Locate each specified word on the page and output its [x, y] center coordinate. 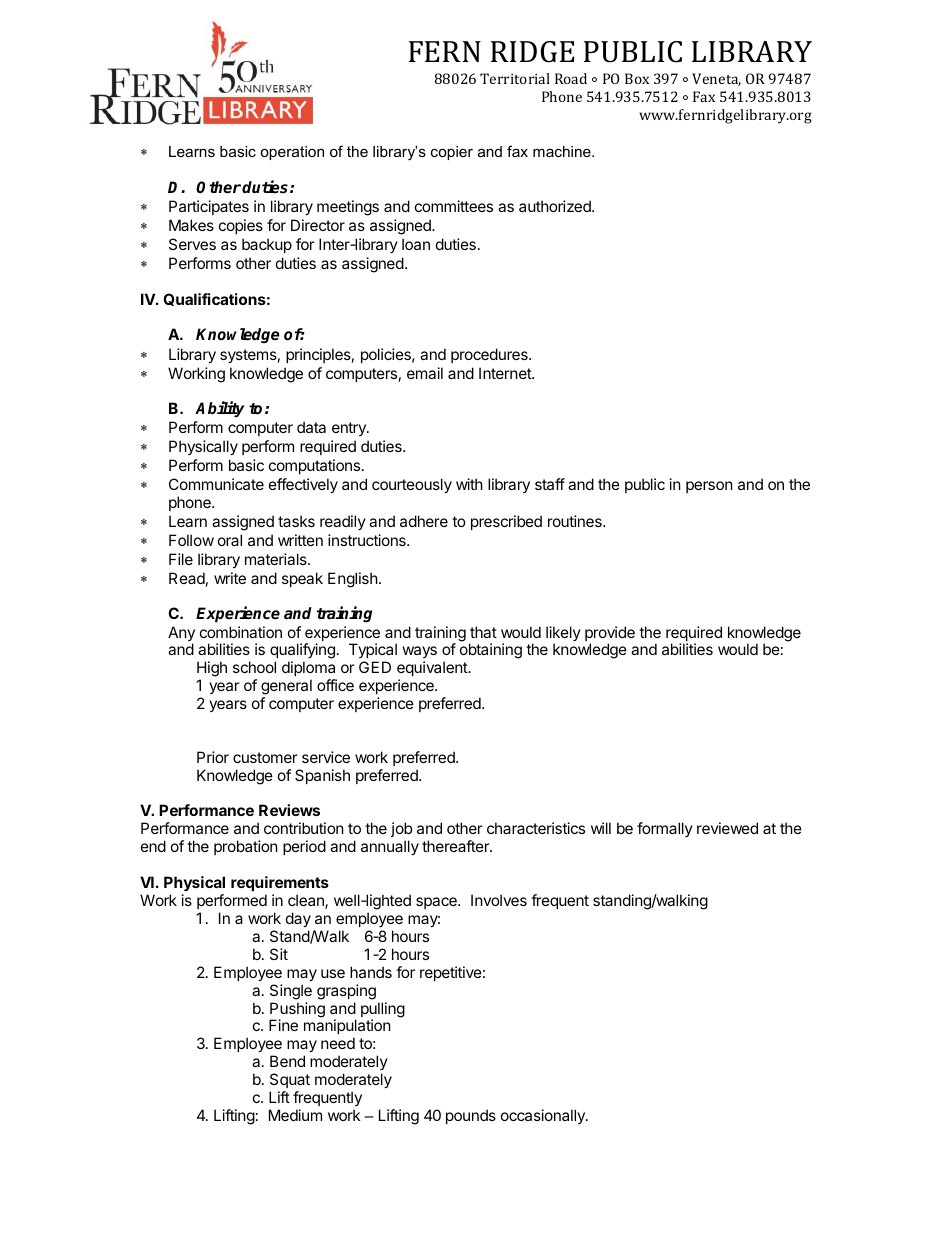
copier [452, 153]
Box [637, 78]
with [469, 484]
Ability [219, 409]
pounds [471, 1116]
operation [292, 153]
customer [265, 757]
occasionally [544, 1116]
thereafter [456, 846]
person [709, 487]
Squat [290, 1080]
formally [665, 829]
